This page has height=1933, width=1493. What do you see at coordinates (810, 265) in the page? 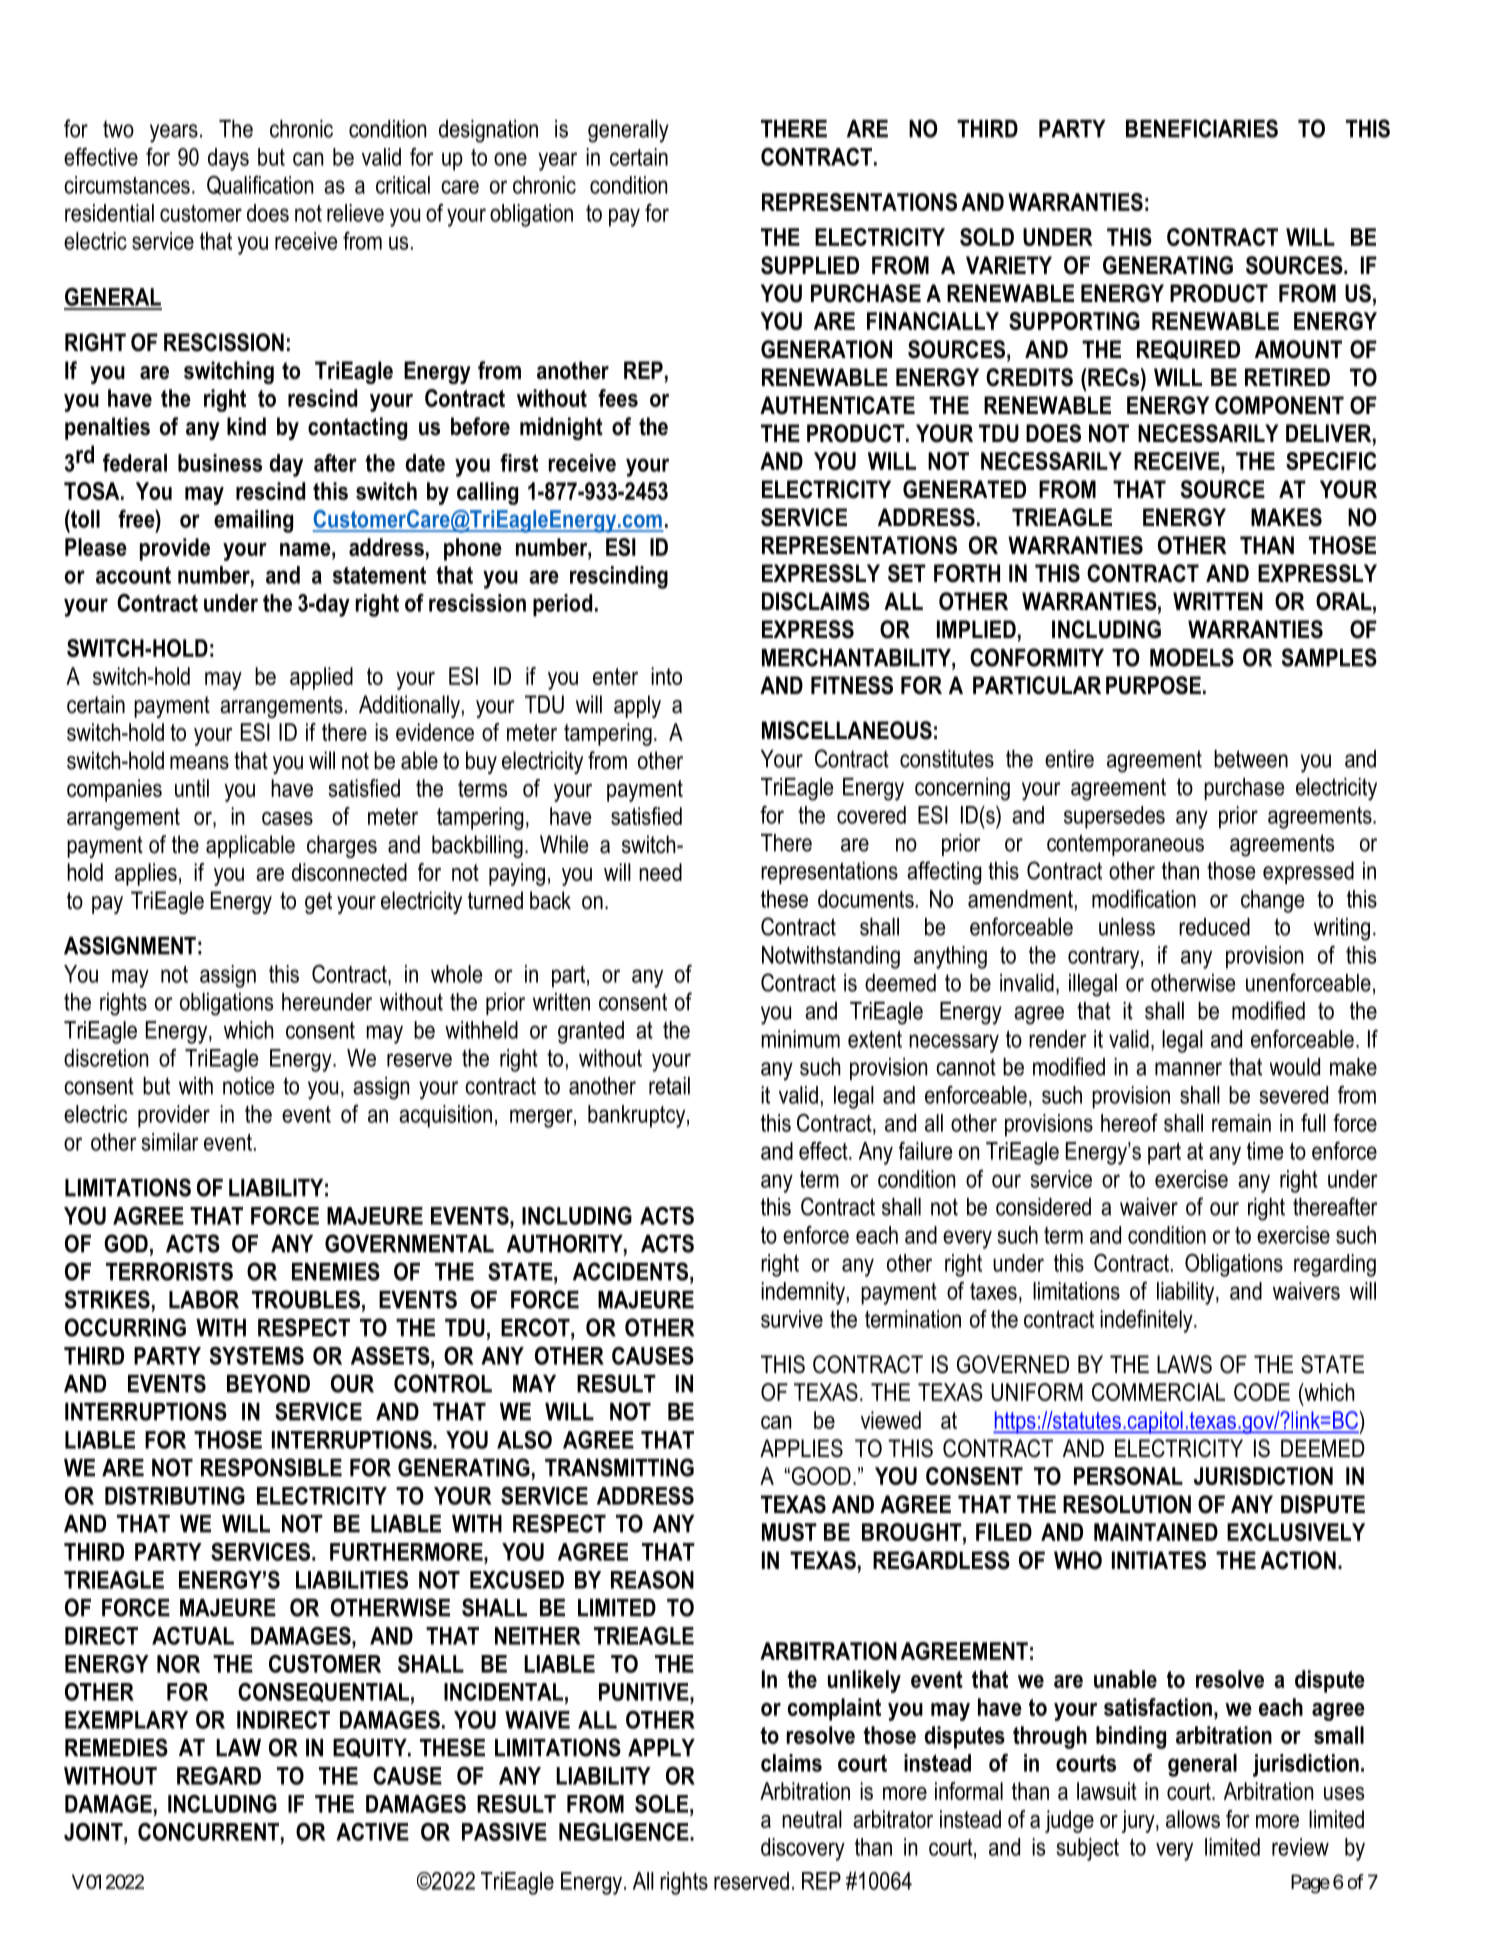
I see `SUPPLIED` at bounding box center [810, 265].
